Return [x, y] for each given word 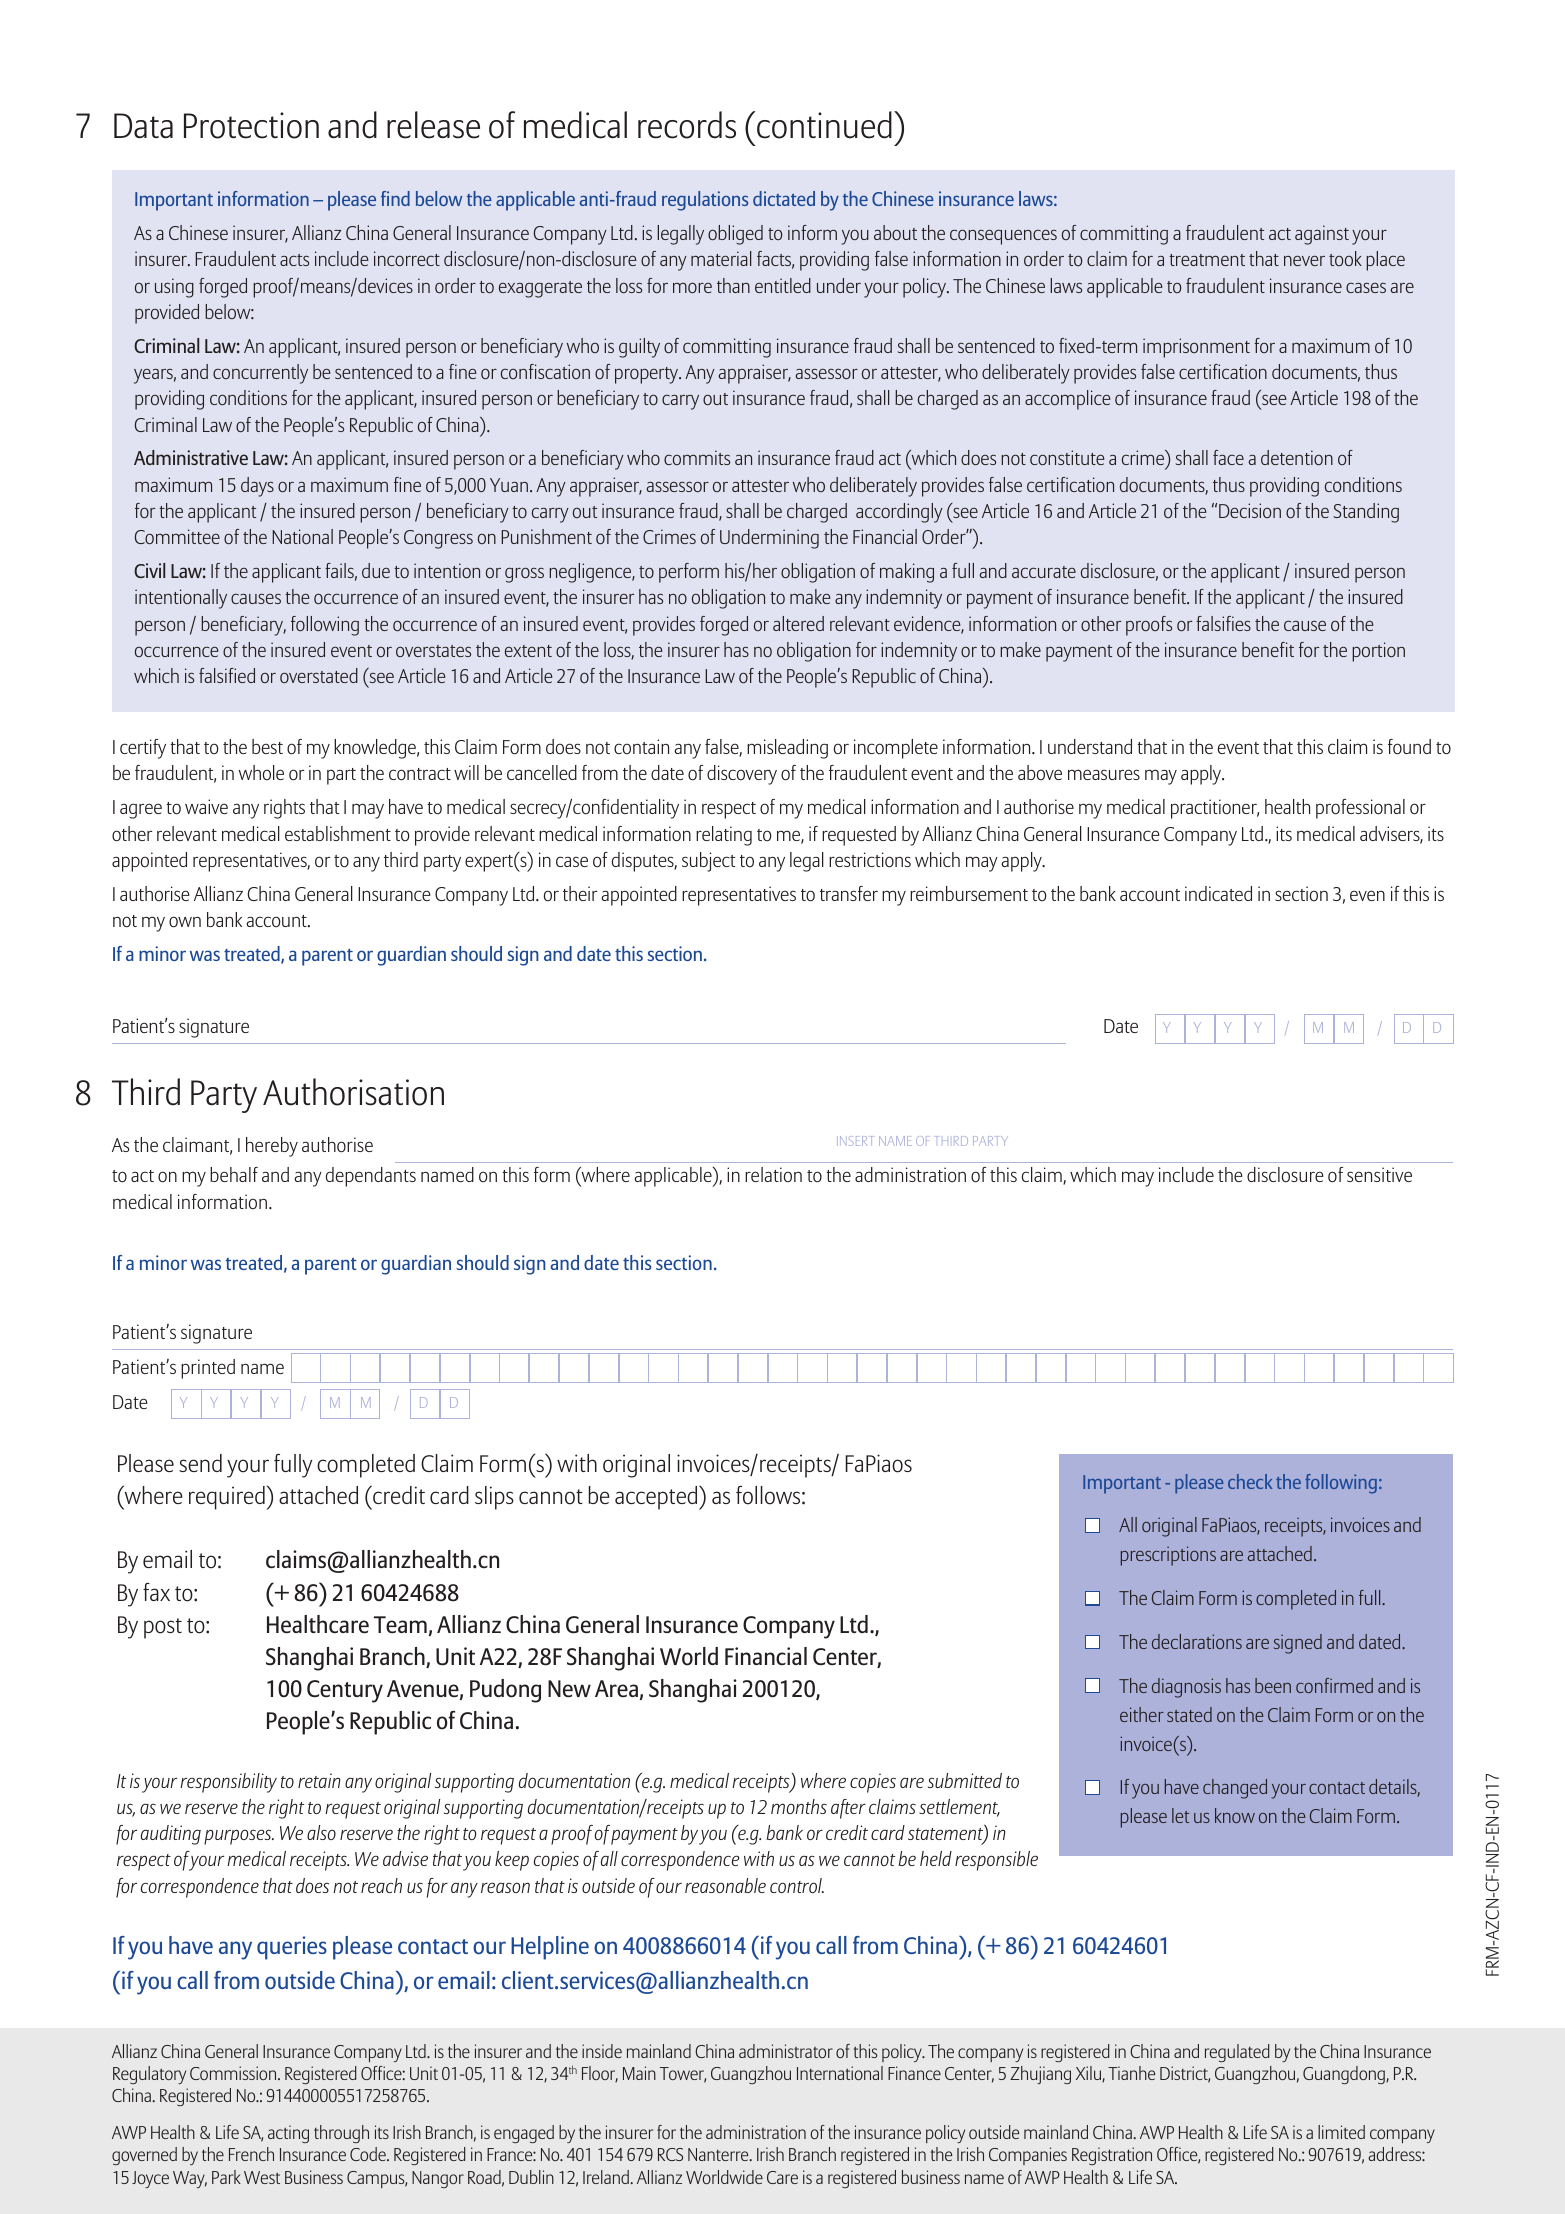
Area [616, 1688]
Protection [251, 125]
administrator [786, 2051]
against [1322, 235]
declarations [1197, 1641]
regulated [1237, 2053]
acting [288, 2134]
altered [798, 623]
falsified [227, 675]
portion [1378, 652]
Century [345, 1691]
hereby [272, 1147]
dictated [784, 198]
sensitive [1379, 1174]
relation [773, 1174]
